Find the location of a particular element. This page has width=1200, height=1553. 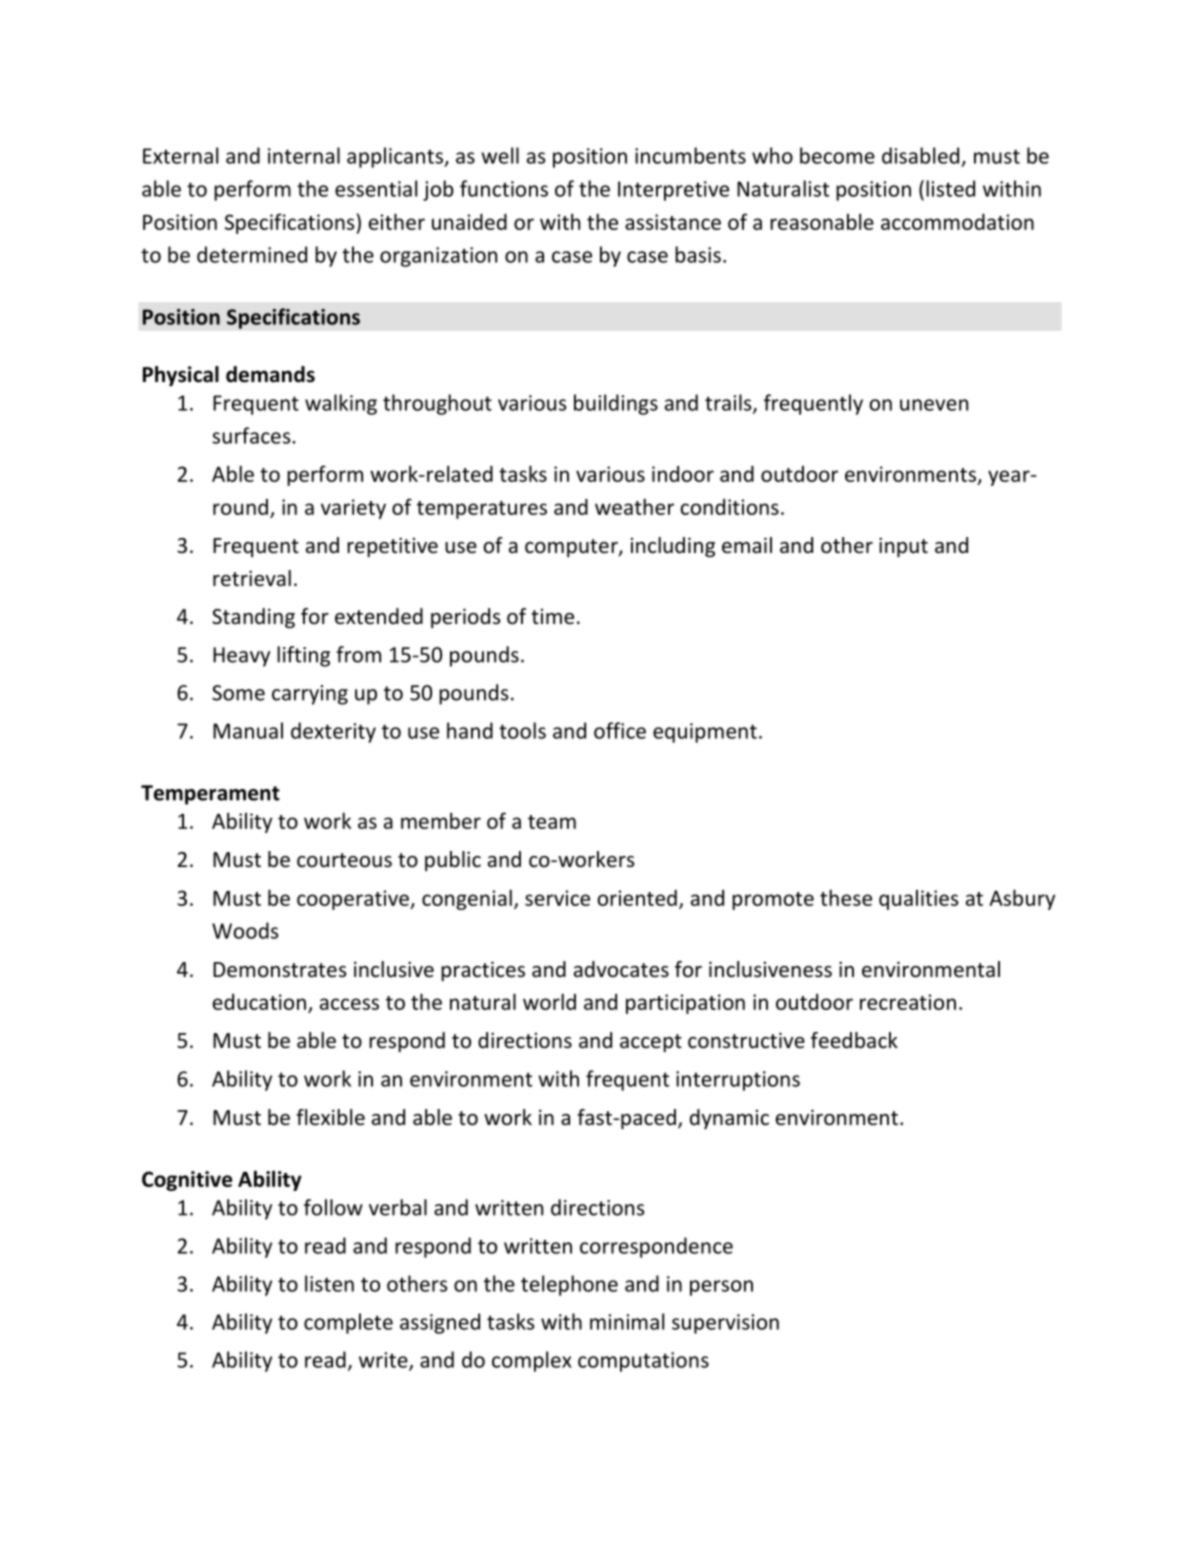

minimal is located at coordinates (627, 1321).
